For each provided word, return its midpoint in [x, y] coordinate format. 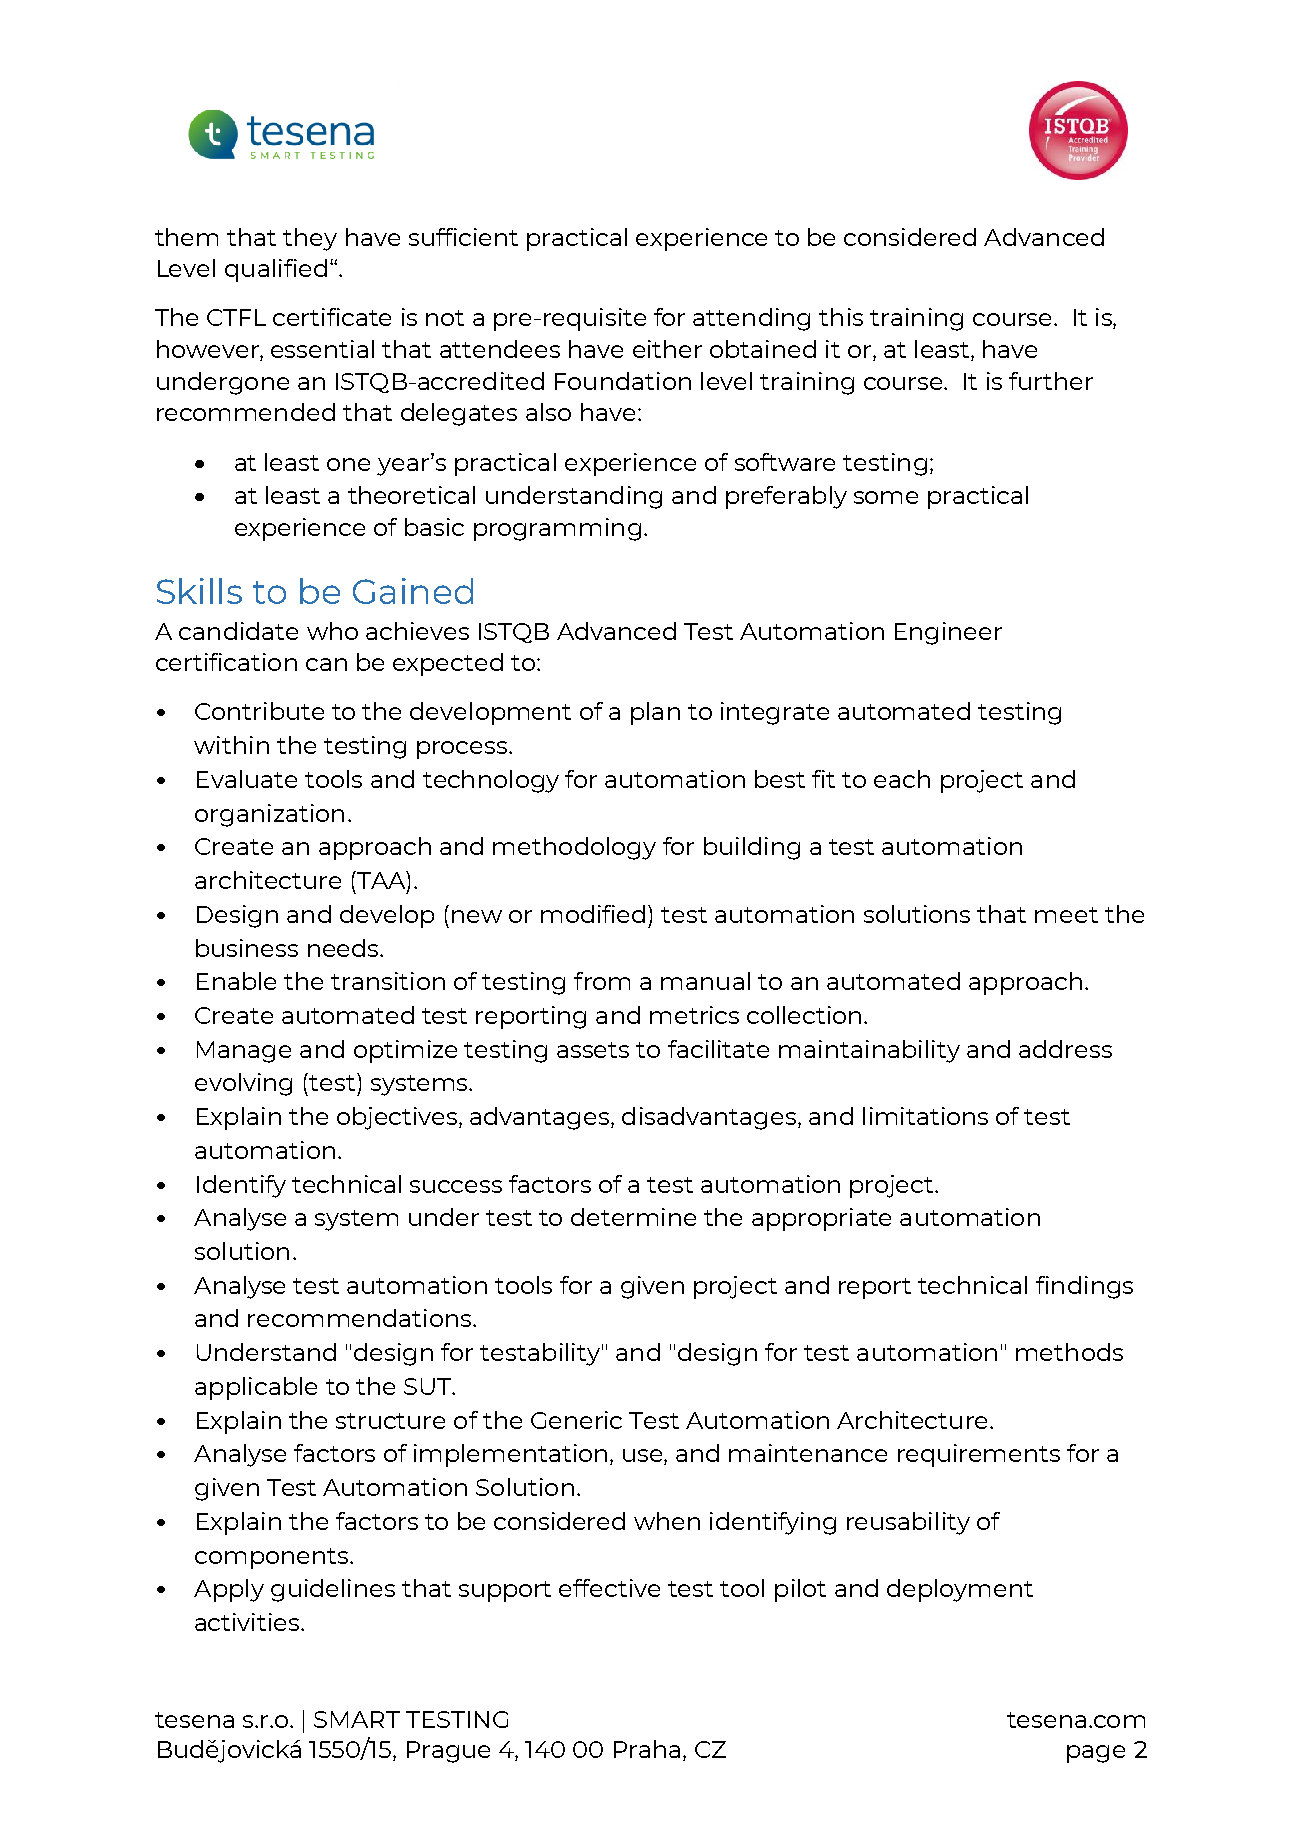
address [1065, 1049]
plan [655, 713]
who [332, 631]
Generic [576, 1420]
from [602, 981]
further [1051, 381]
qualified [276, 270]
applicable [256, 1388]
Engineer [948, 633]
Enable [236, 981]
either [667, 349]
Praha [647, 1749]
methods [1069, 1352]
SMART [357, 1719]
